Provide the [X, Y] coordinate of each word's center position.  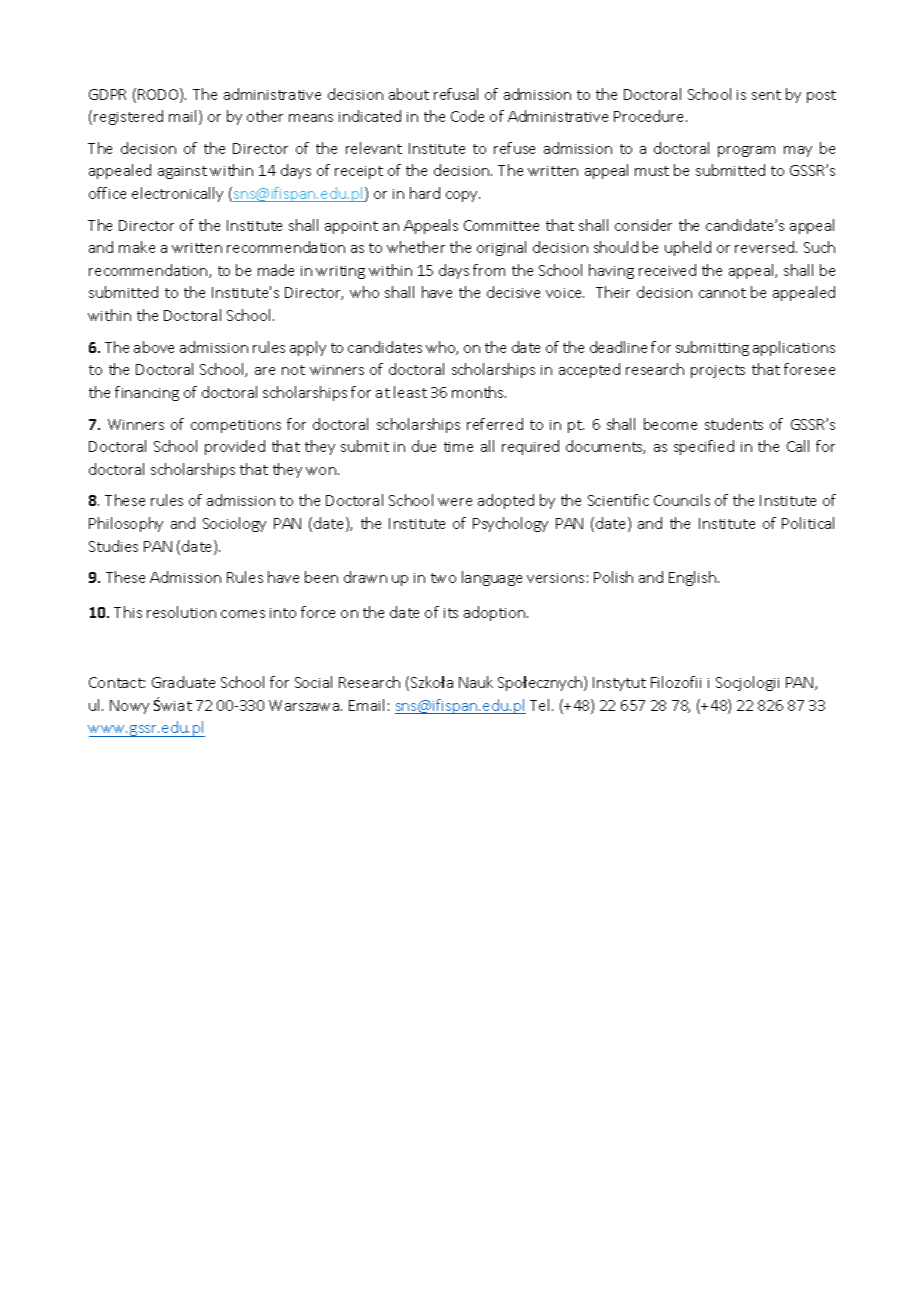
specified [704, 447]
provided [235, 447]
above [154, 347]
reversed [766, 247]
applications [794, 348]
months [479, 392]
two [443, 578]
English [694, 578]
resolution [181, 612]
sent [766, 95]
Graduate [183, 682]
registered [128, 117]
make [137, 247]
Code [467, 116]
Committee [501, 225]
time [458, 447]
